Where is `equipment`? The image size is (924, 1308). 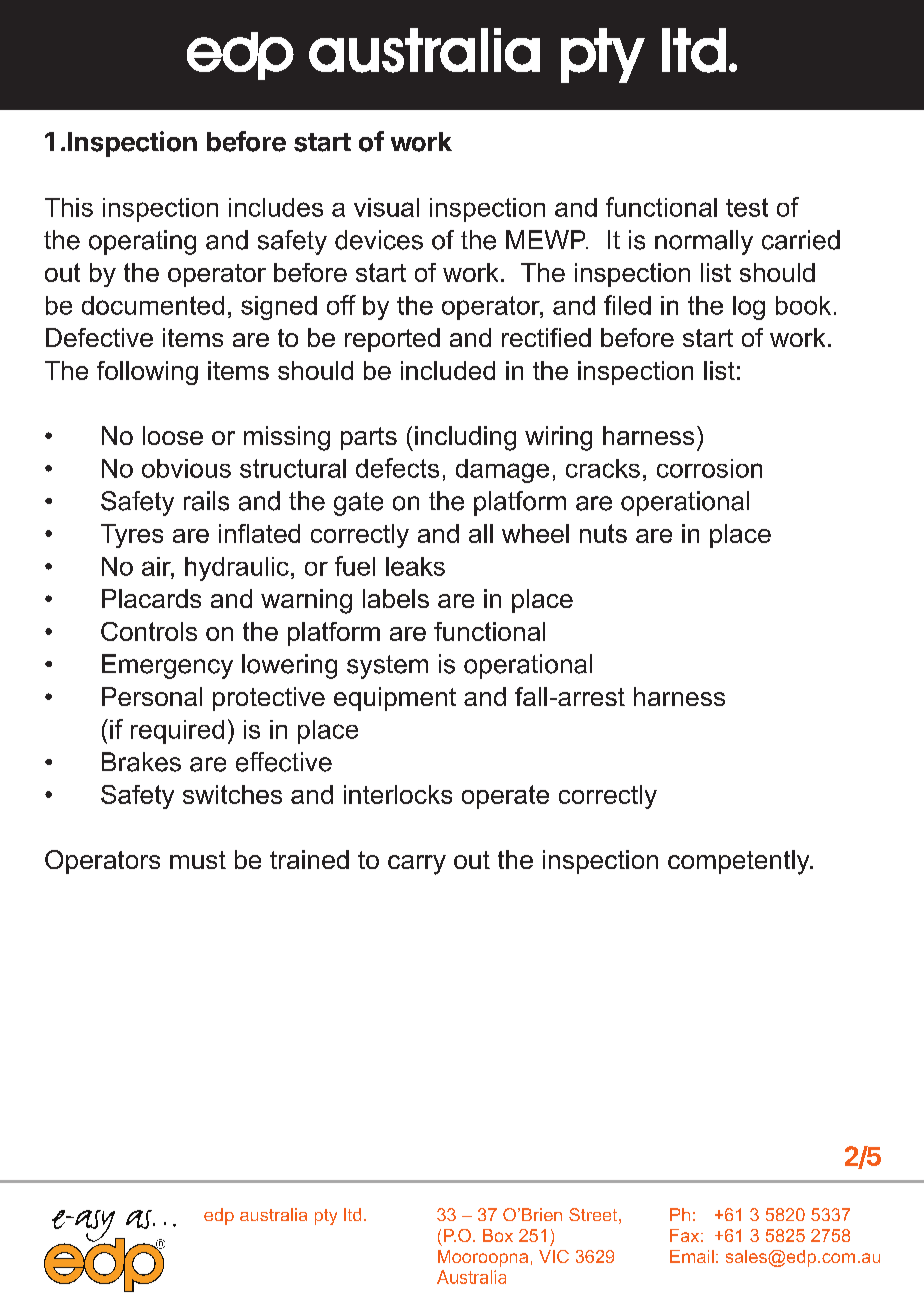
equipment is located at coordinates (395, 699).
